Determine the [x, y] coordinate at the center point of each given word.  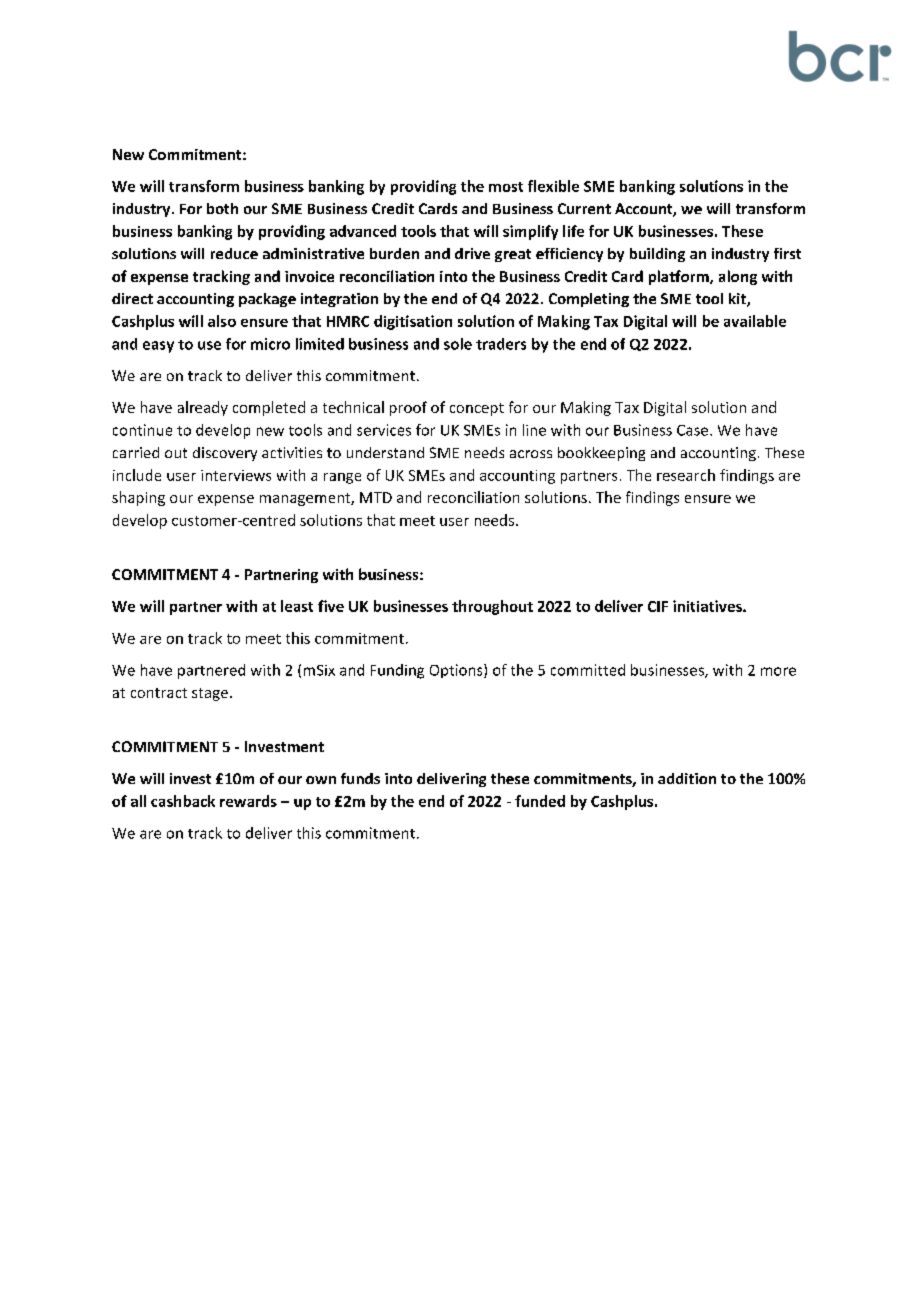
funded [540, 801]
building [657, 255]
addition [687, 778]
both [222, 208]
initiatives [708, 606]
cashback [183, 801]
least [297, 606]
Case [694, 430]
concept [477, 409]
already [203, 408]
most [506, 187]
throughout [492, 607]
